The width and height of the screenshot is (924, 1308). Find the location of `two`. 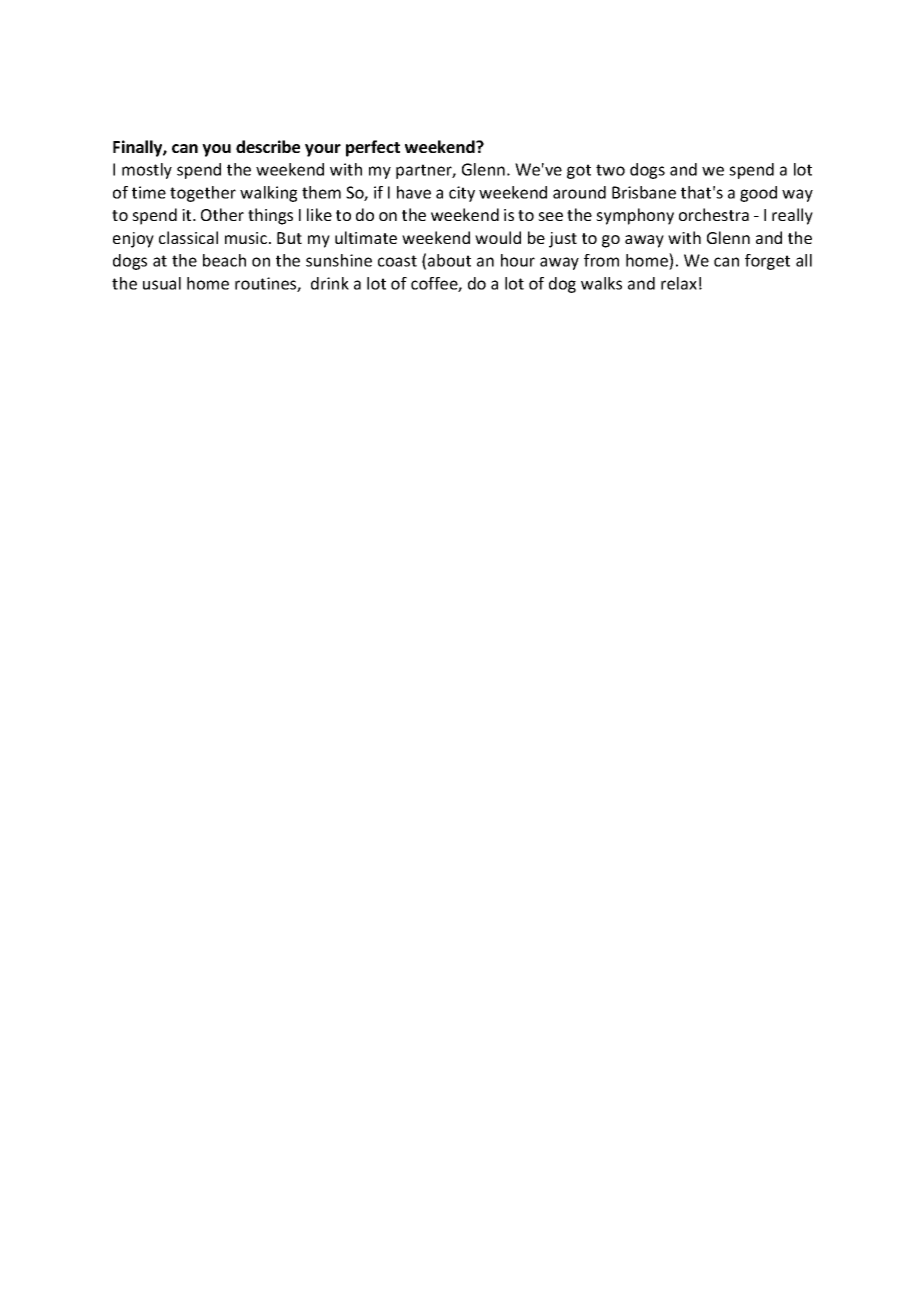

two is located at coordinates (610, 170).
